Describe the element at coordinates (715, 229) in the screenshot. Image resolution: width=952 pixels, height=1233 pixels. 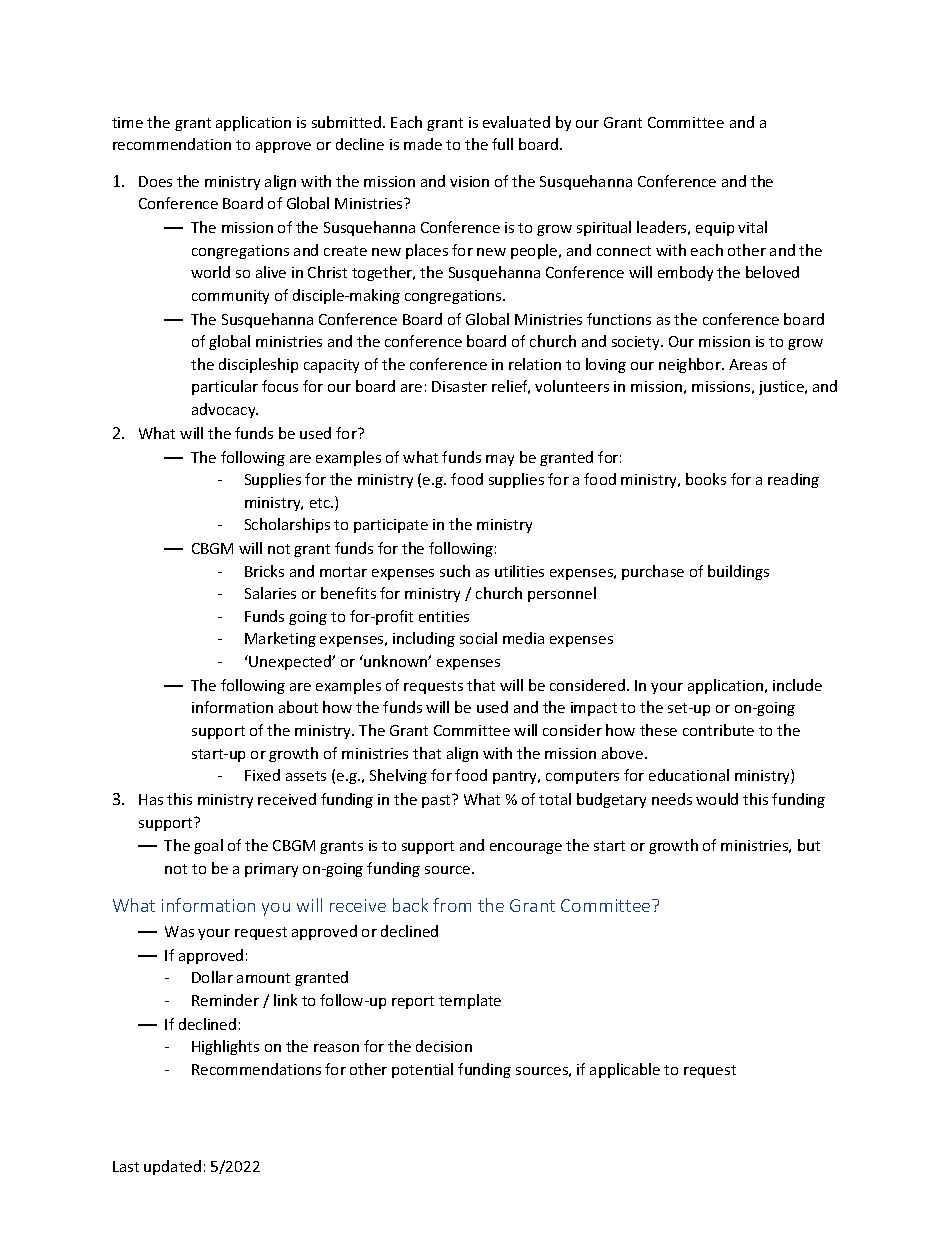
I see `equip` at that location.
